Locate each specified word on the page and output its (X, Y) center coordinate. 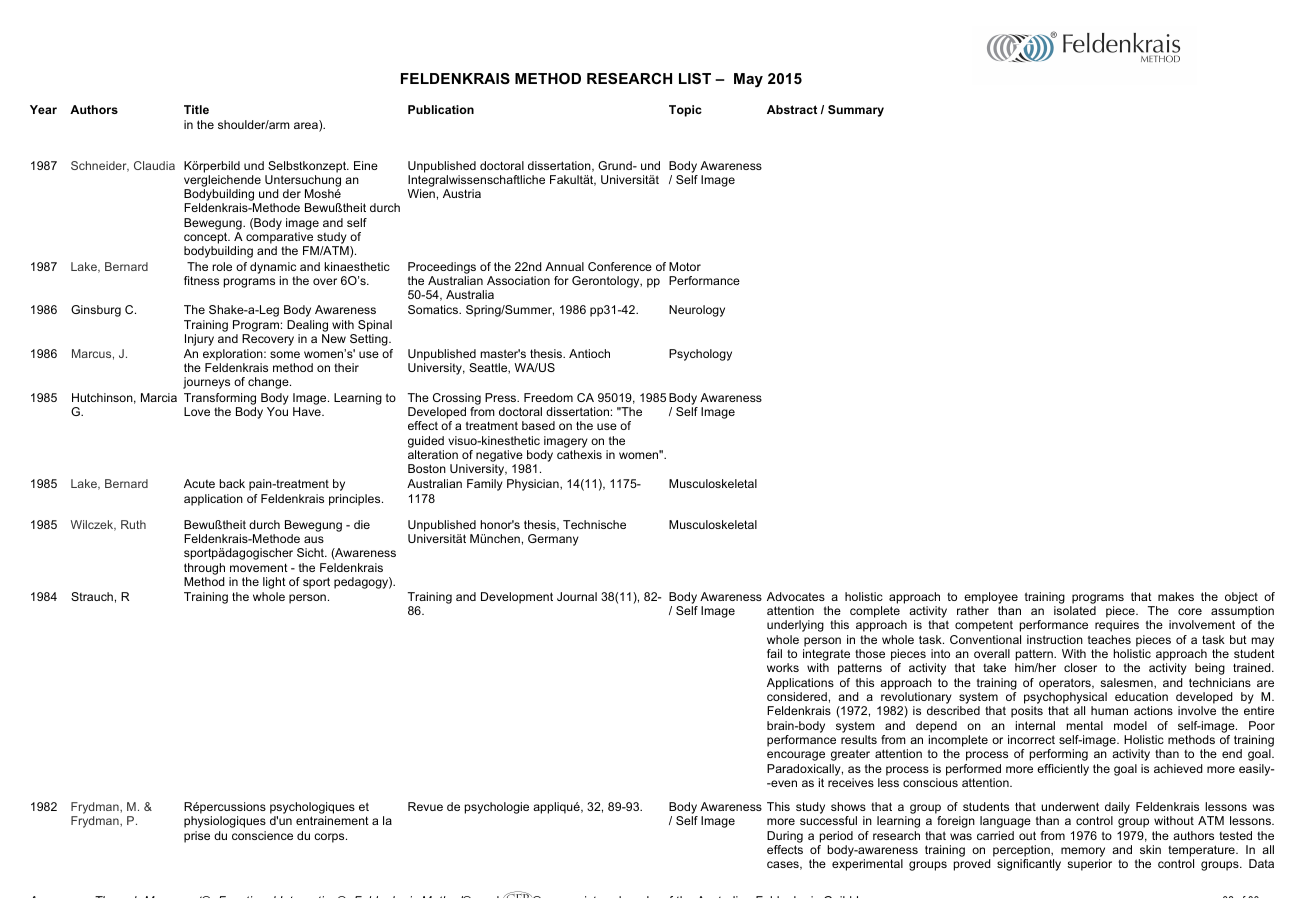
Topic (685, 111)
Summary (856, 111)
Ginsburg (96, 311)
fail (774, 653)
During (785, 837)
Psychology (700, 355)
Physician (534, 485)
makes (1176, 596)
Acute (199, 483)
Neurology (697, 311)
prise (197, 837)
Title (196, 109)
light (274, 583)
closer (1080, 667)
